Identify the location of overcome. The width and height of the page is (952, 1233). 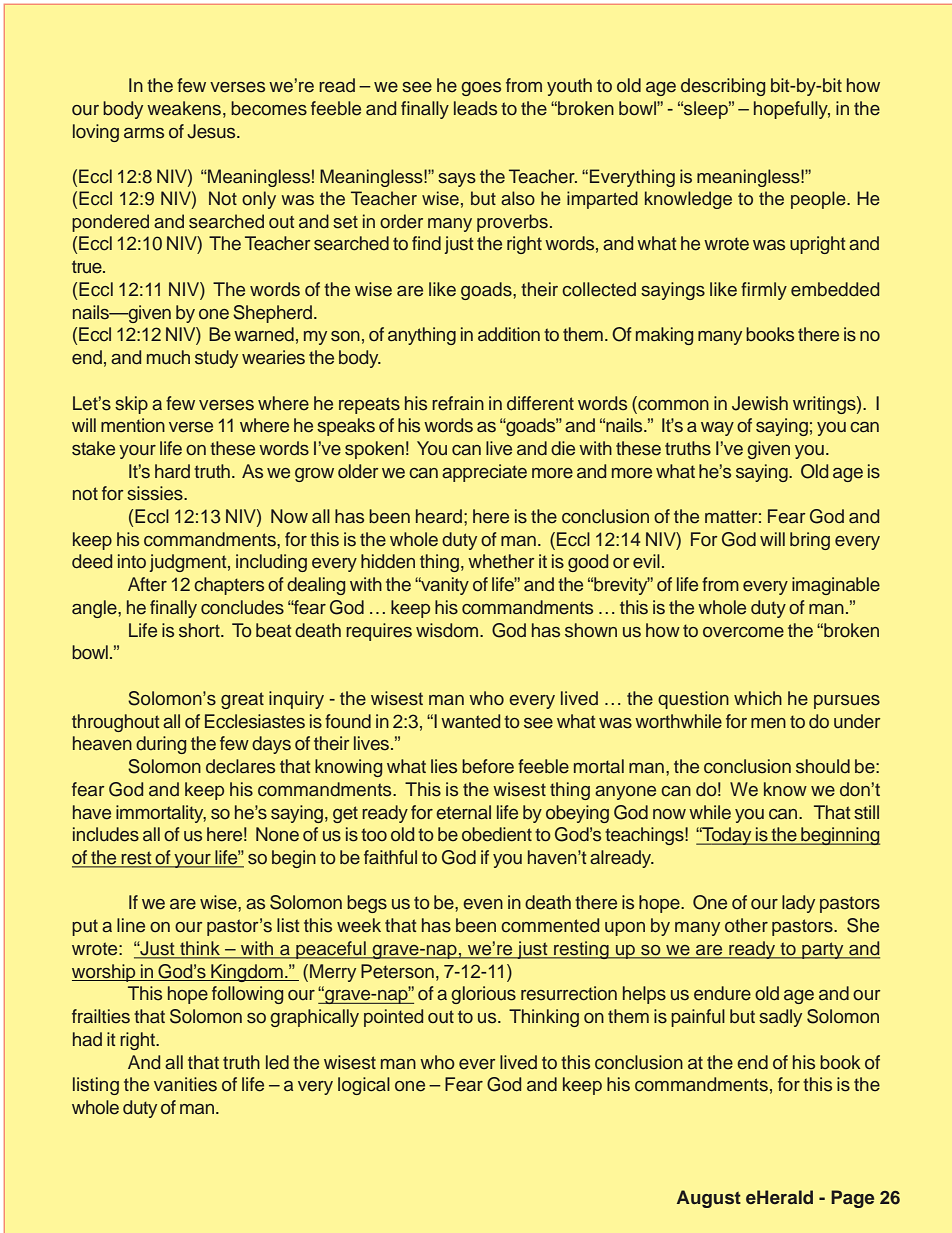
(743, 632).
